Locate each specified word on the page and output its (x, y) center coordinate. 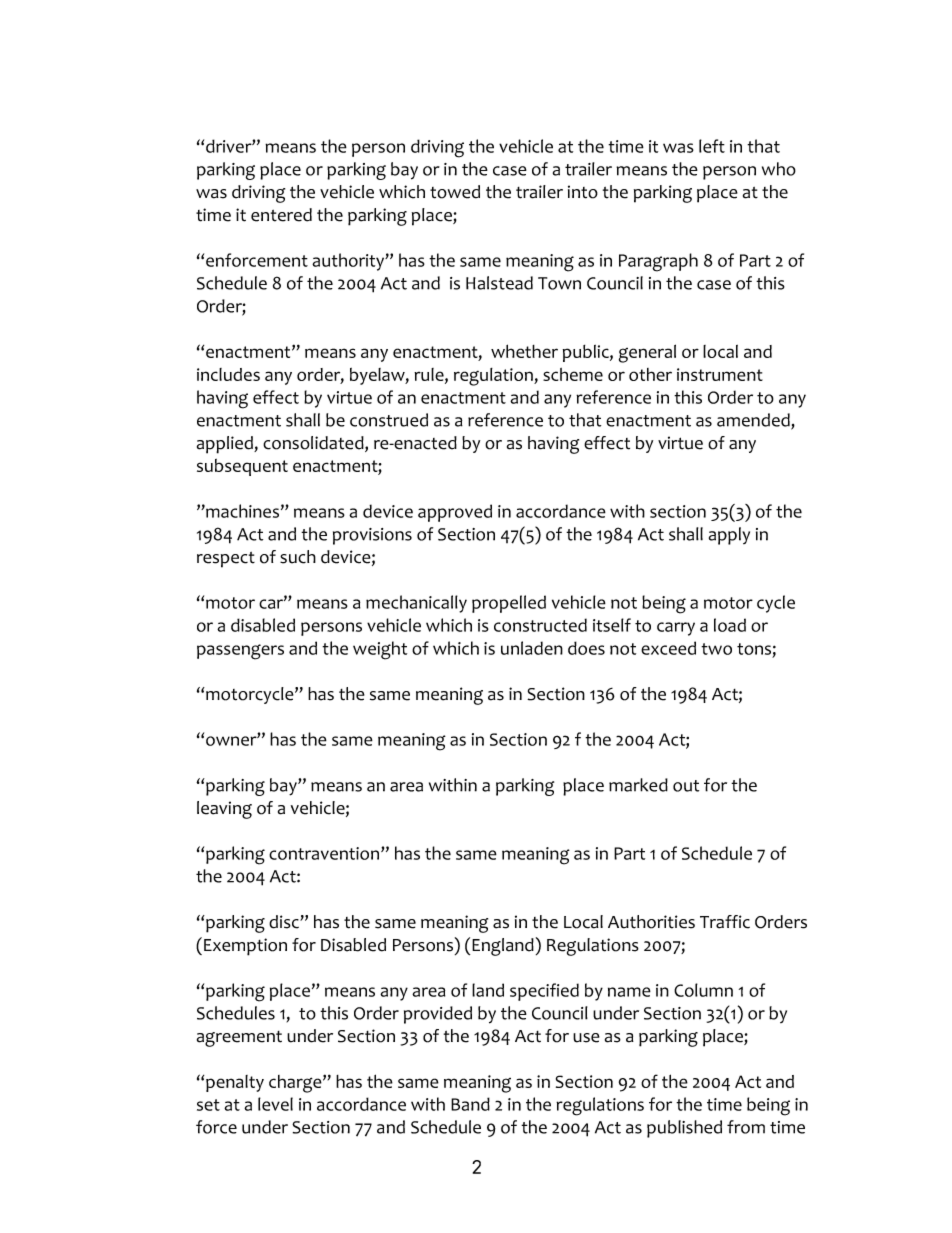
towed (455, 192)
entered (281, 215)
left (712, 146)
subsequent (242, 467)
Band (470, 1104)
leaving (224, 810)
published (684, 1129)
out (686, 786)
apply (729, 536)
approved (455, 513)
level (275, 1104)
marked (638, 785)
